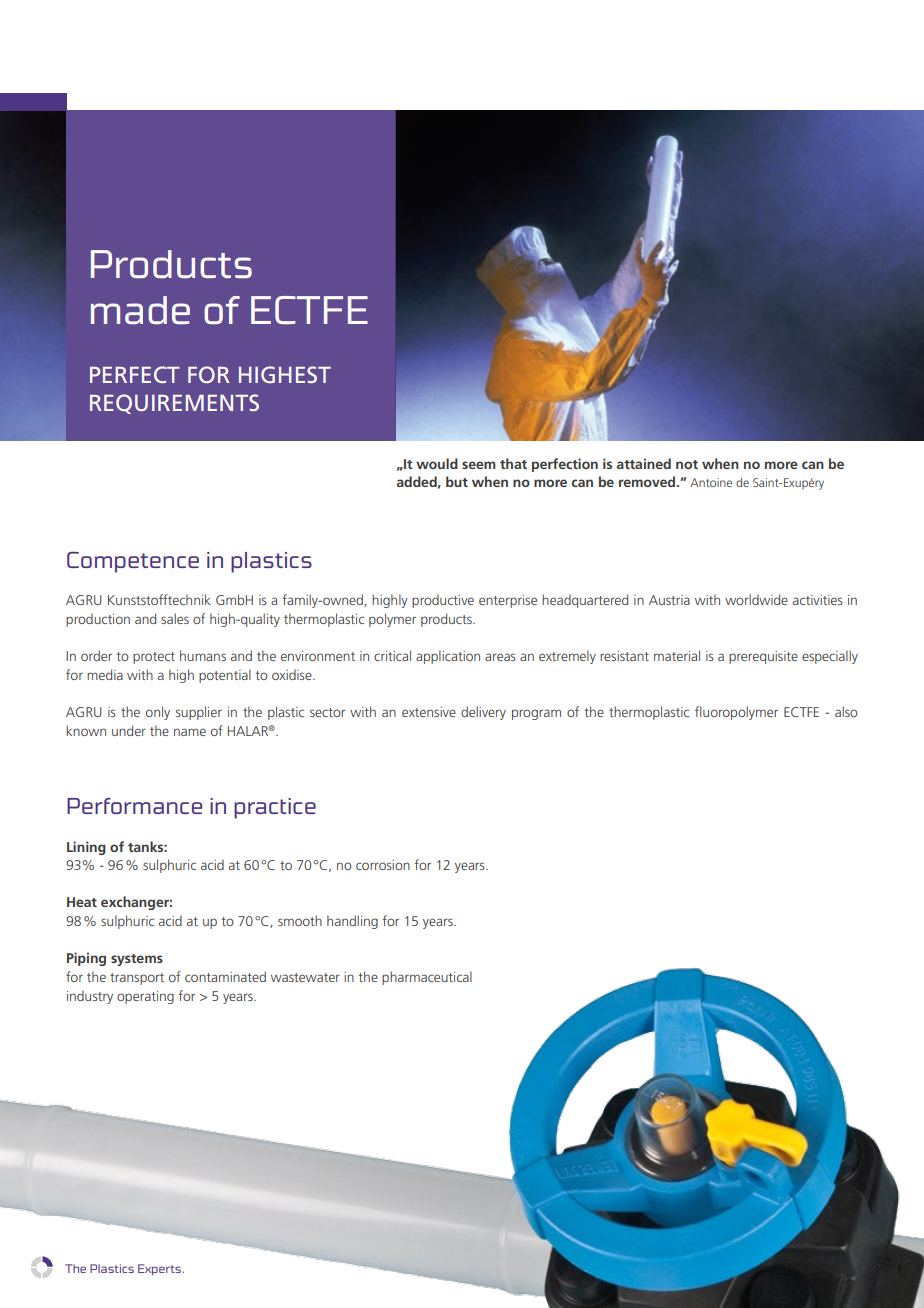  Describe the element at coordinates (846, 711) in the document. I see `also` at that location.
